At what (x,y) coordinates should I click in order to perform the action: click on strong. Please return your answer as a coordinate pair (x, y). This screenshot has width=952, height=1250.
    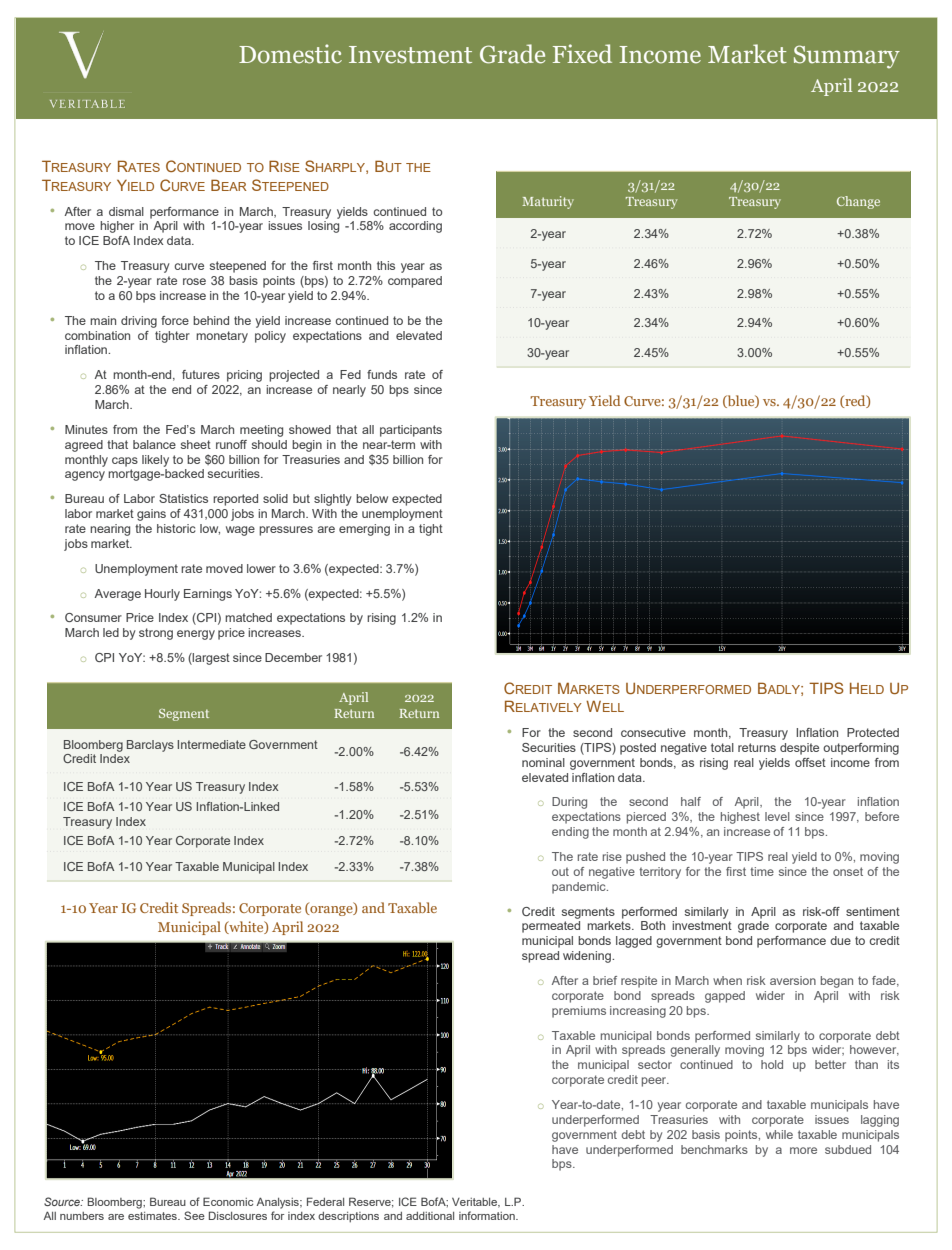
    Looking at the image, I should click on (156, 634).
